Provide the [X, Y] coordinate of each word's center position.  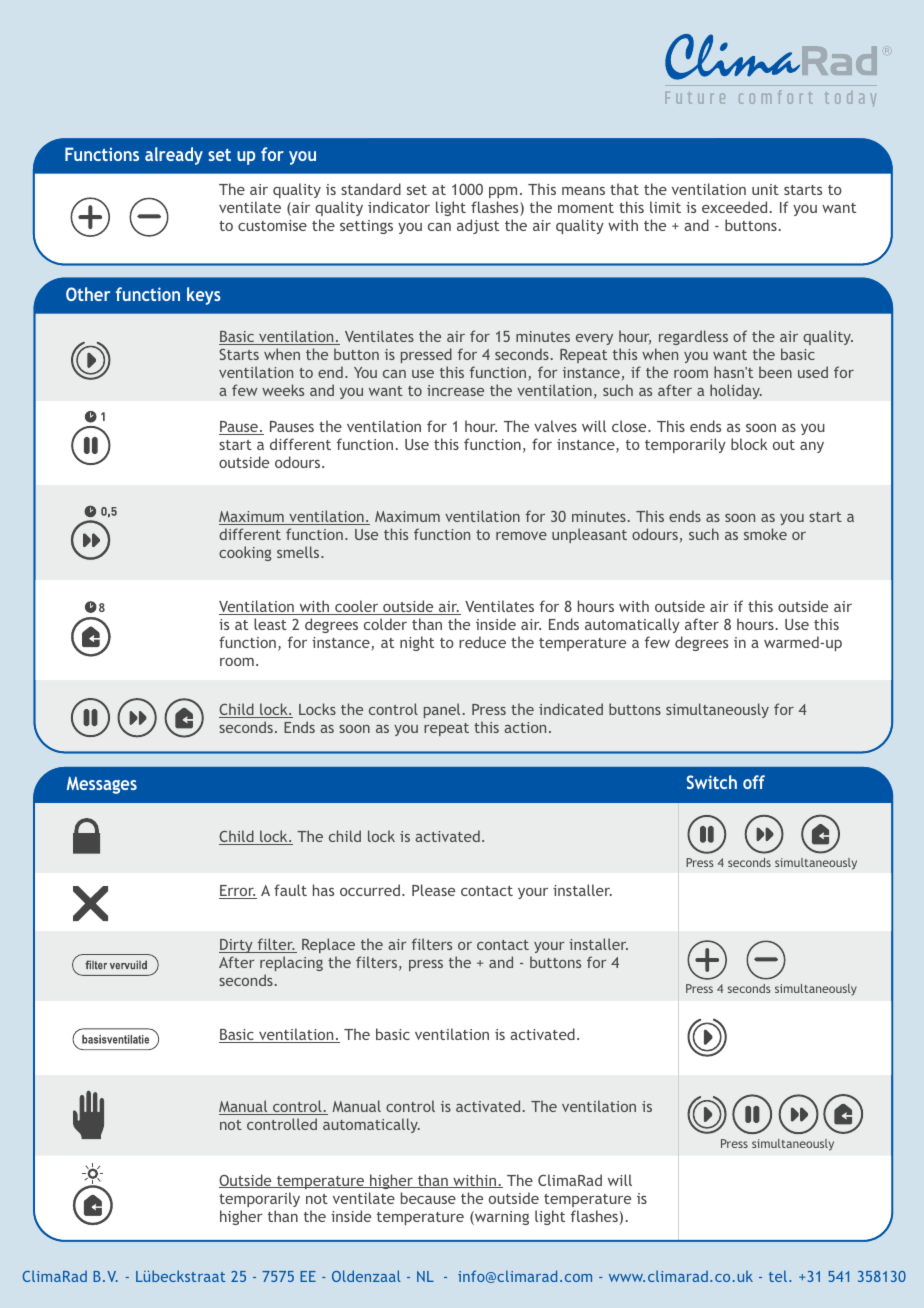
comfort [775, 97]
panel [442, 710]
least [270, 624]
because [428, 1198]
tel [779, 1276]
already [174, 156]
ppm [503, 192]
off [754, 782]
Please [433, 890]
